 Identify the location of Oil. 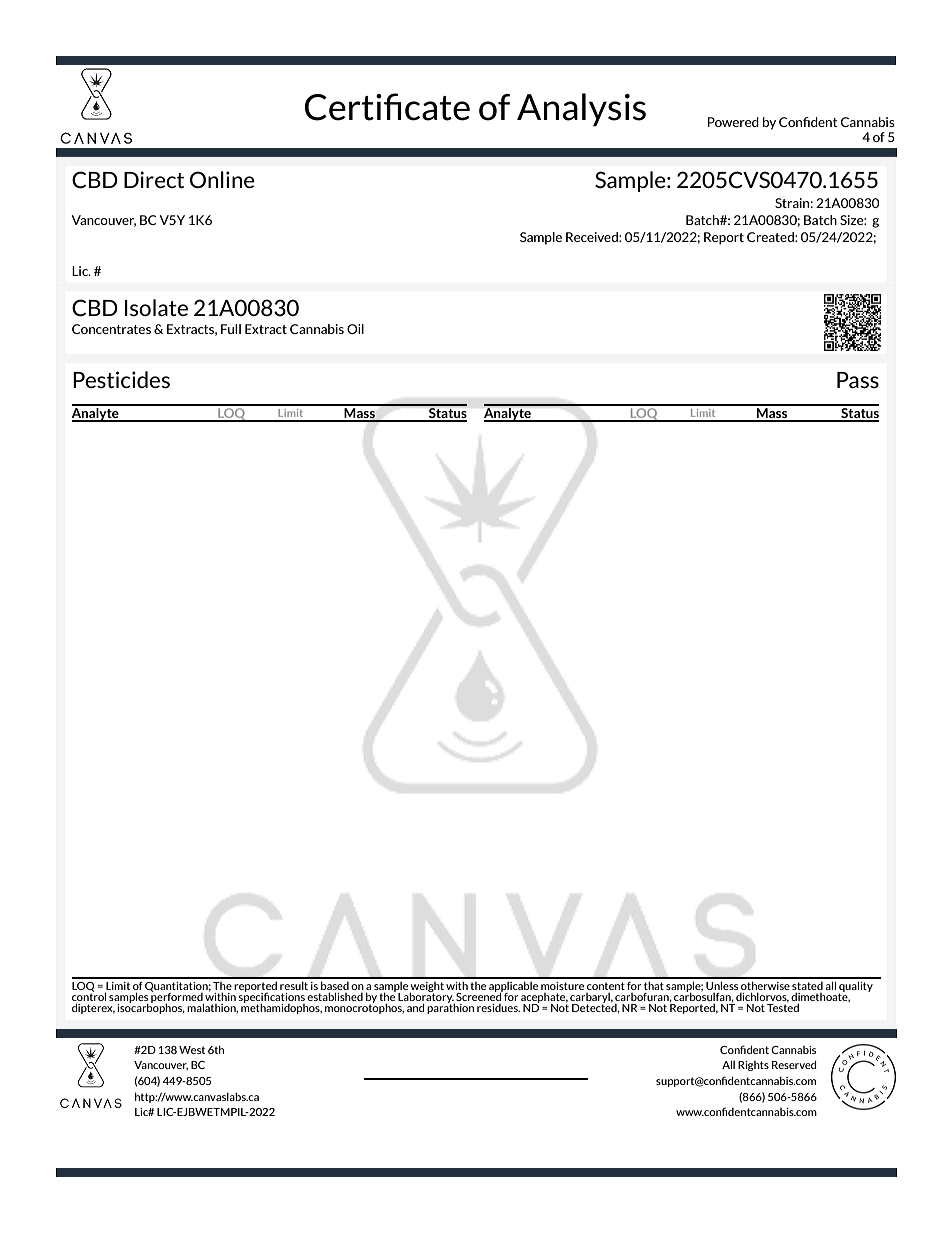
(355, 329).
